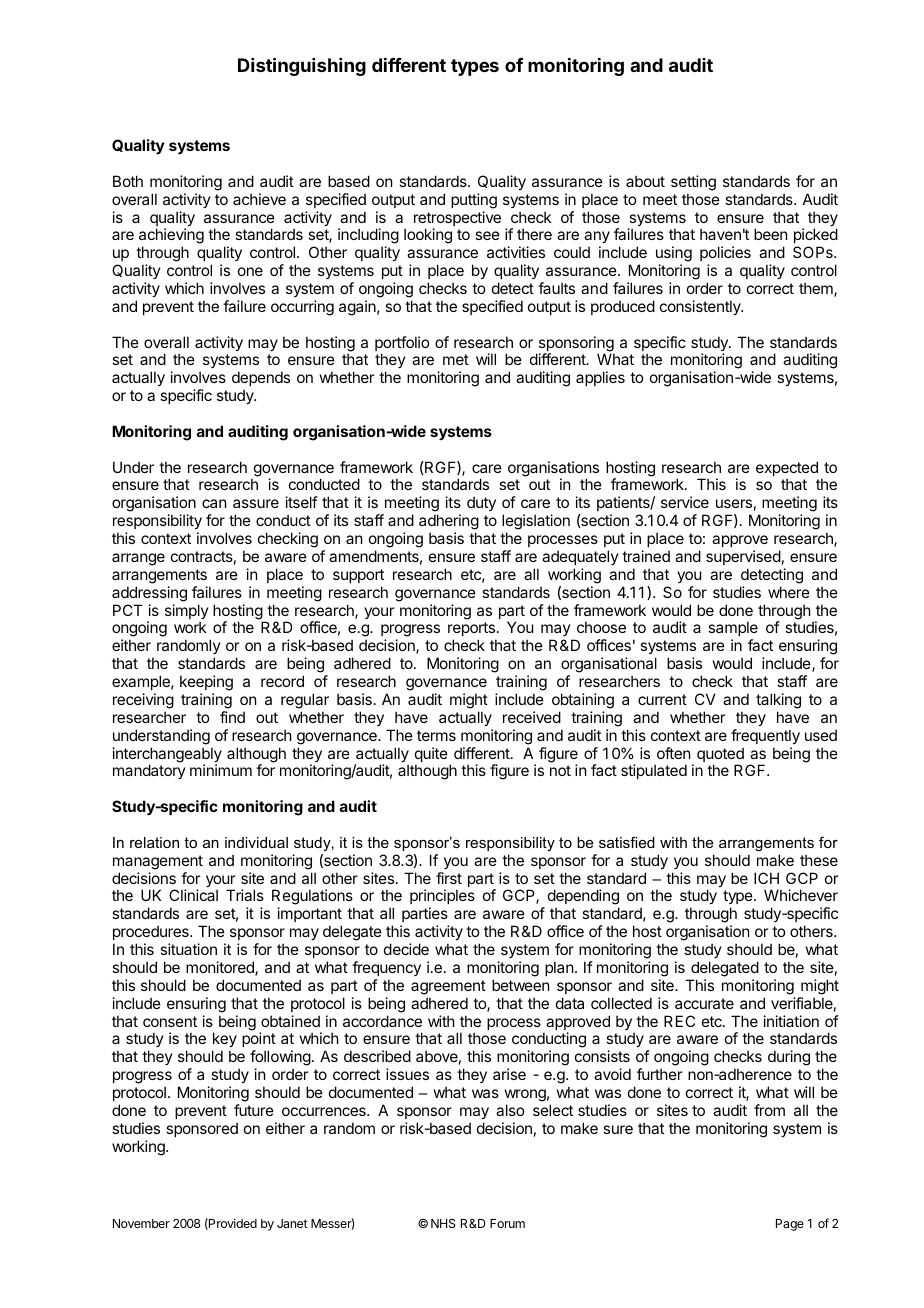 Image resolution: width=924 pixels, height=1308 pixels. I want to click on simply, so click(187, 613).
